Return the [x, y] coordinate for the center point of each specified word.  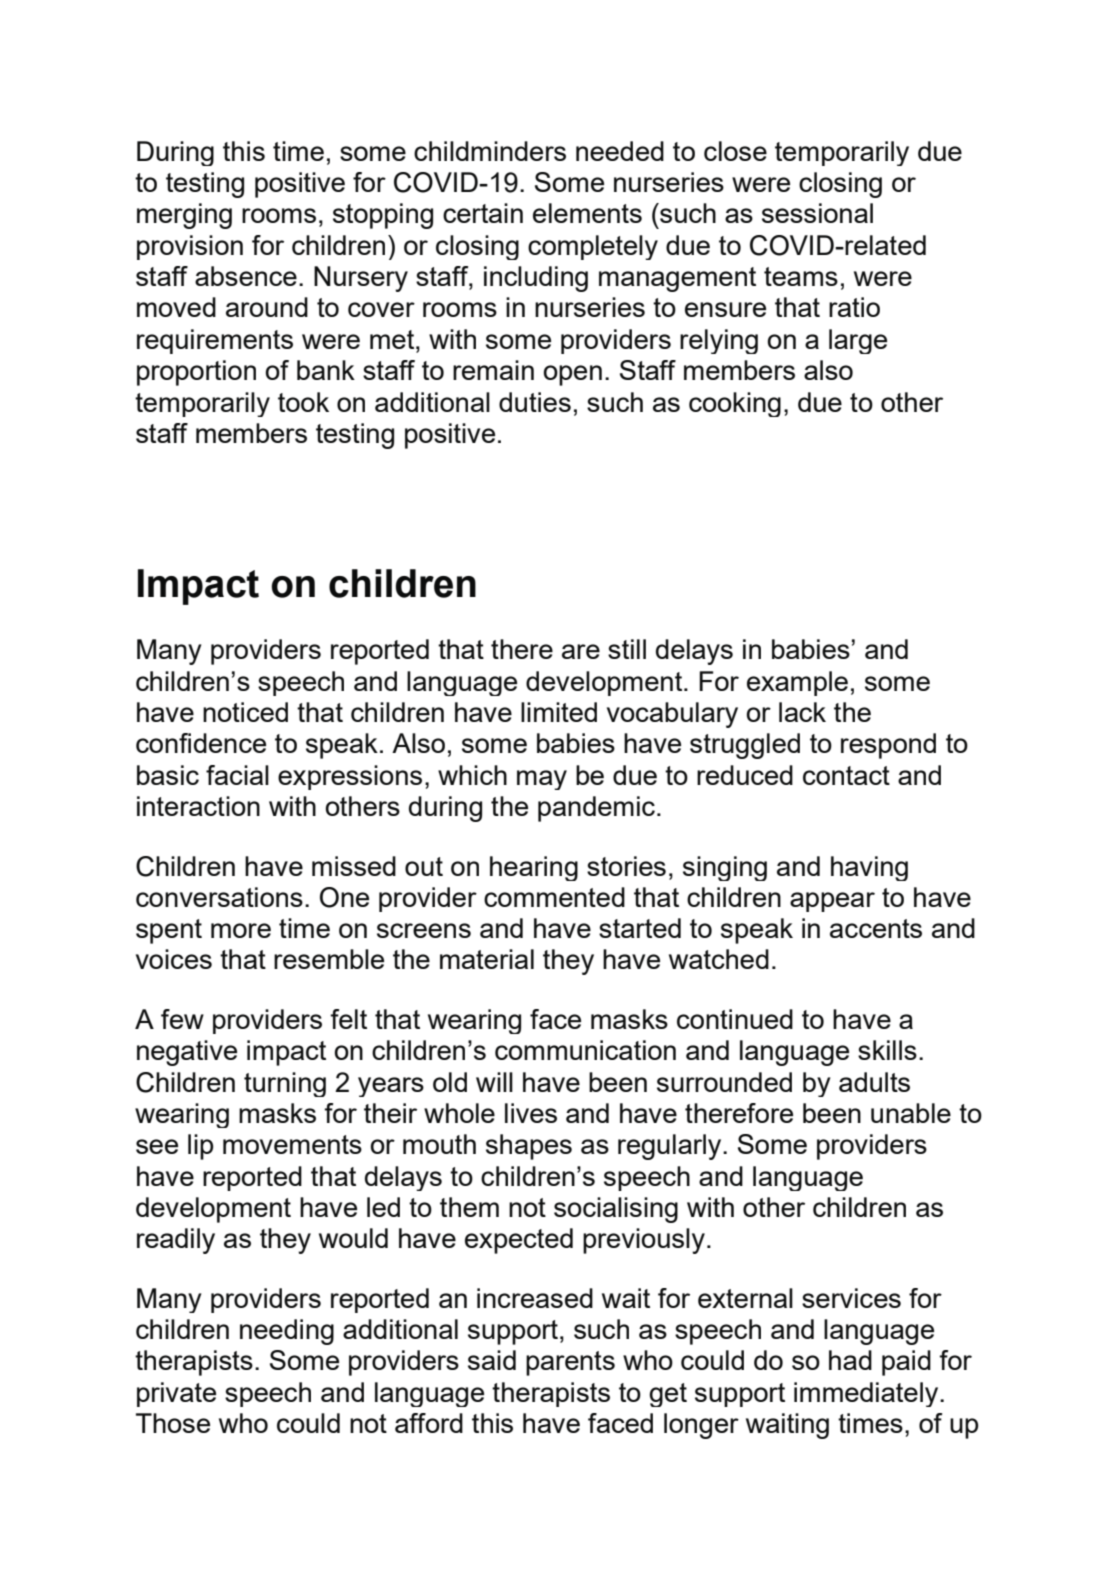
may [542, 780]
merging [184, 216]
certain [483, 213]
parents [570, 1363]
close [735, 151]
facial [237, 775]
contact [846, 775]
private [176, 1394]
